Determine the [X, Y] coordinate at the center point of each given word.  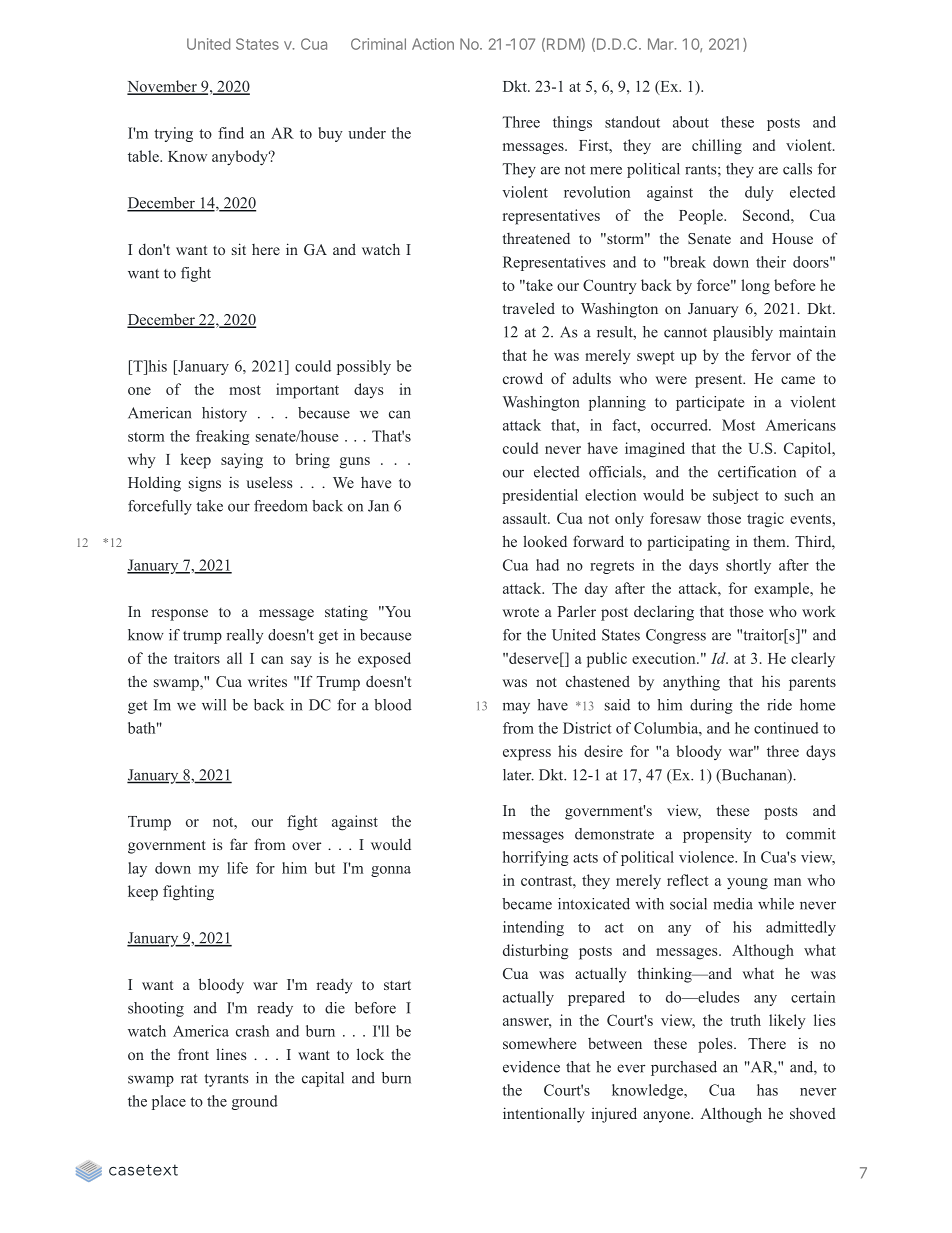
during [711, 706]
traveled [529, 308]
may [516, 708]
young [747, 884]
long [755, 287]
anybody [241, 158]
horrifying [535, 858]
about [691, 122]
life [237, 868]
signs [205, 484]
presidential [540, 496]
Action [433, 44]
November [163, 87]
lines [231, 1054]
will [214, 705]
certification [757, 472]
